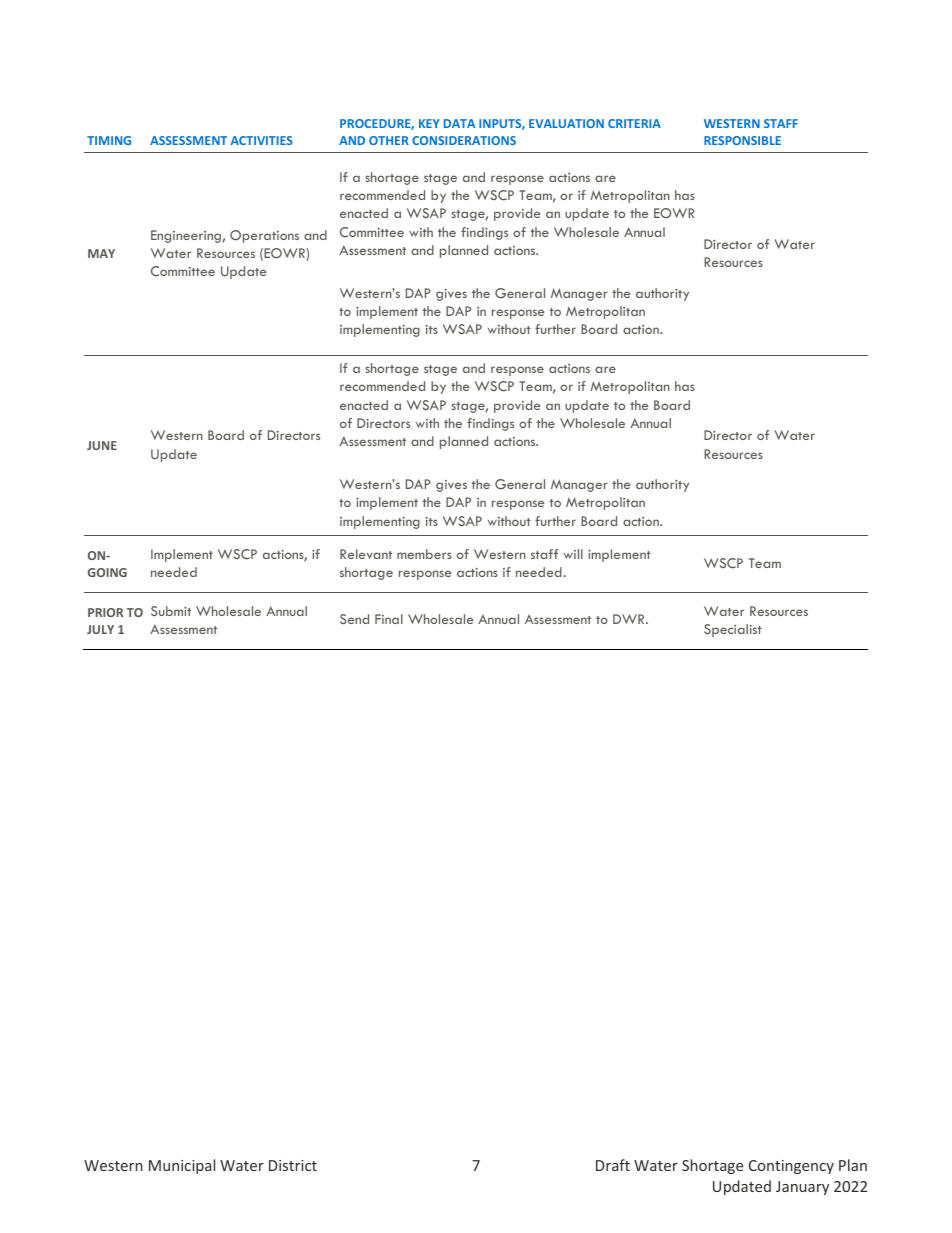  What do you see at coordinates (742, 140) in the page?
I see `RESPONSIBLE` at bounding box center [742, 140].
